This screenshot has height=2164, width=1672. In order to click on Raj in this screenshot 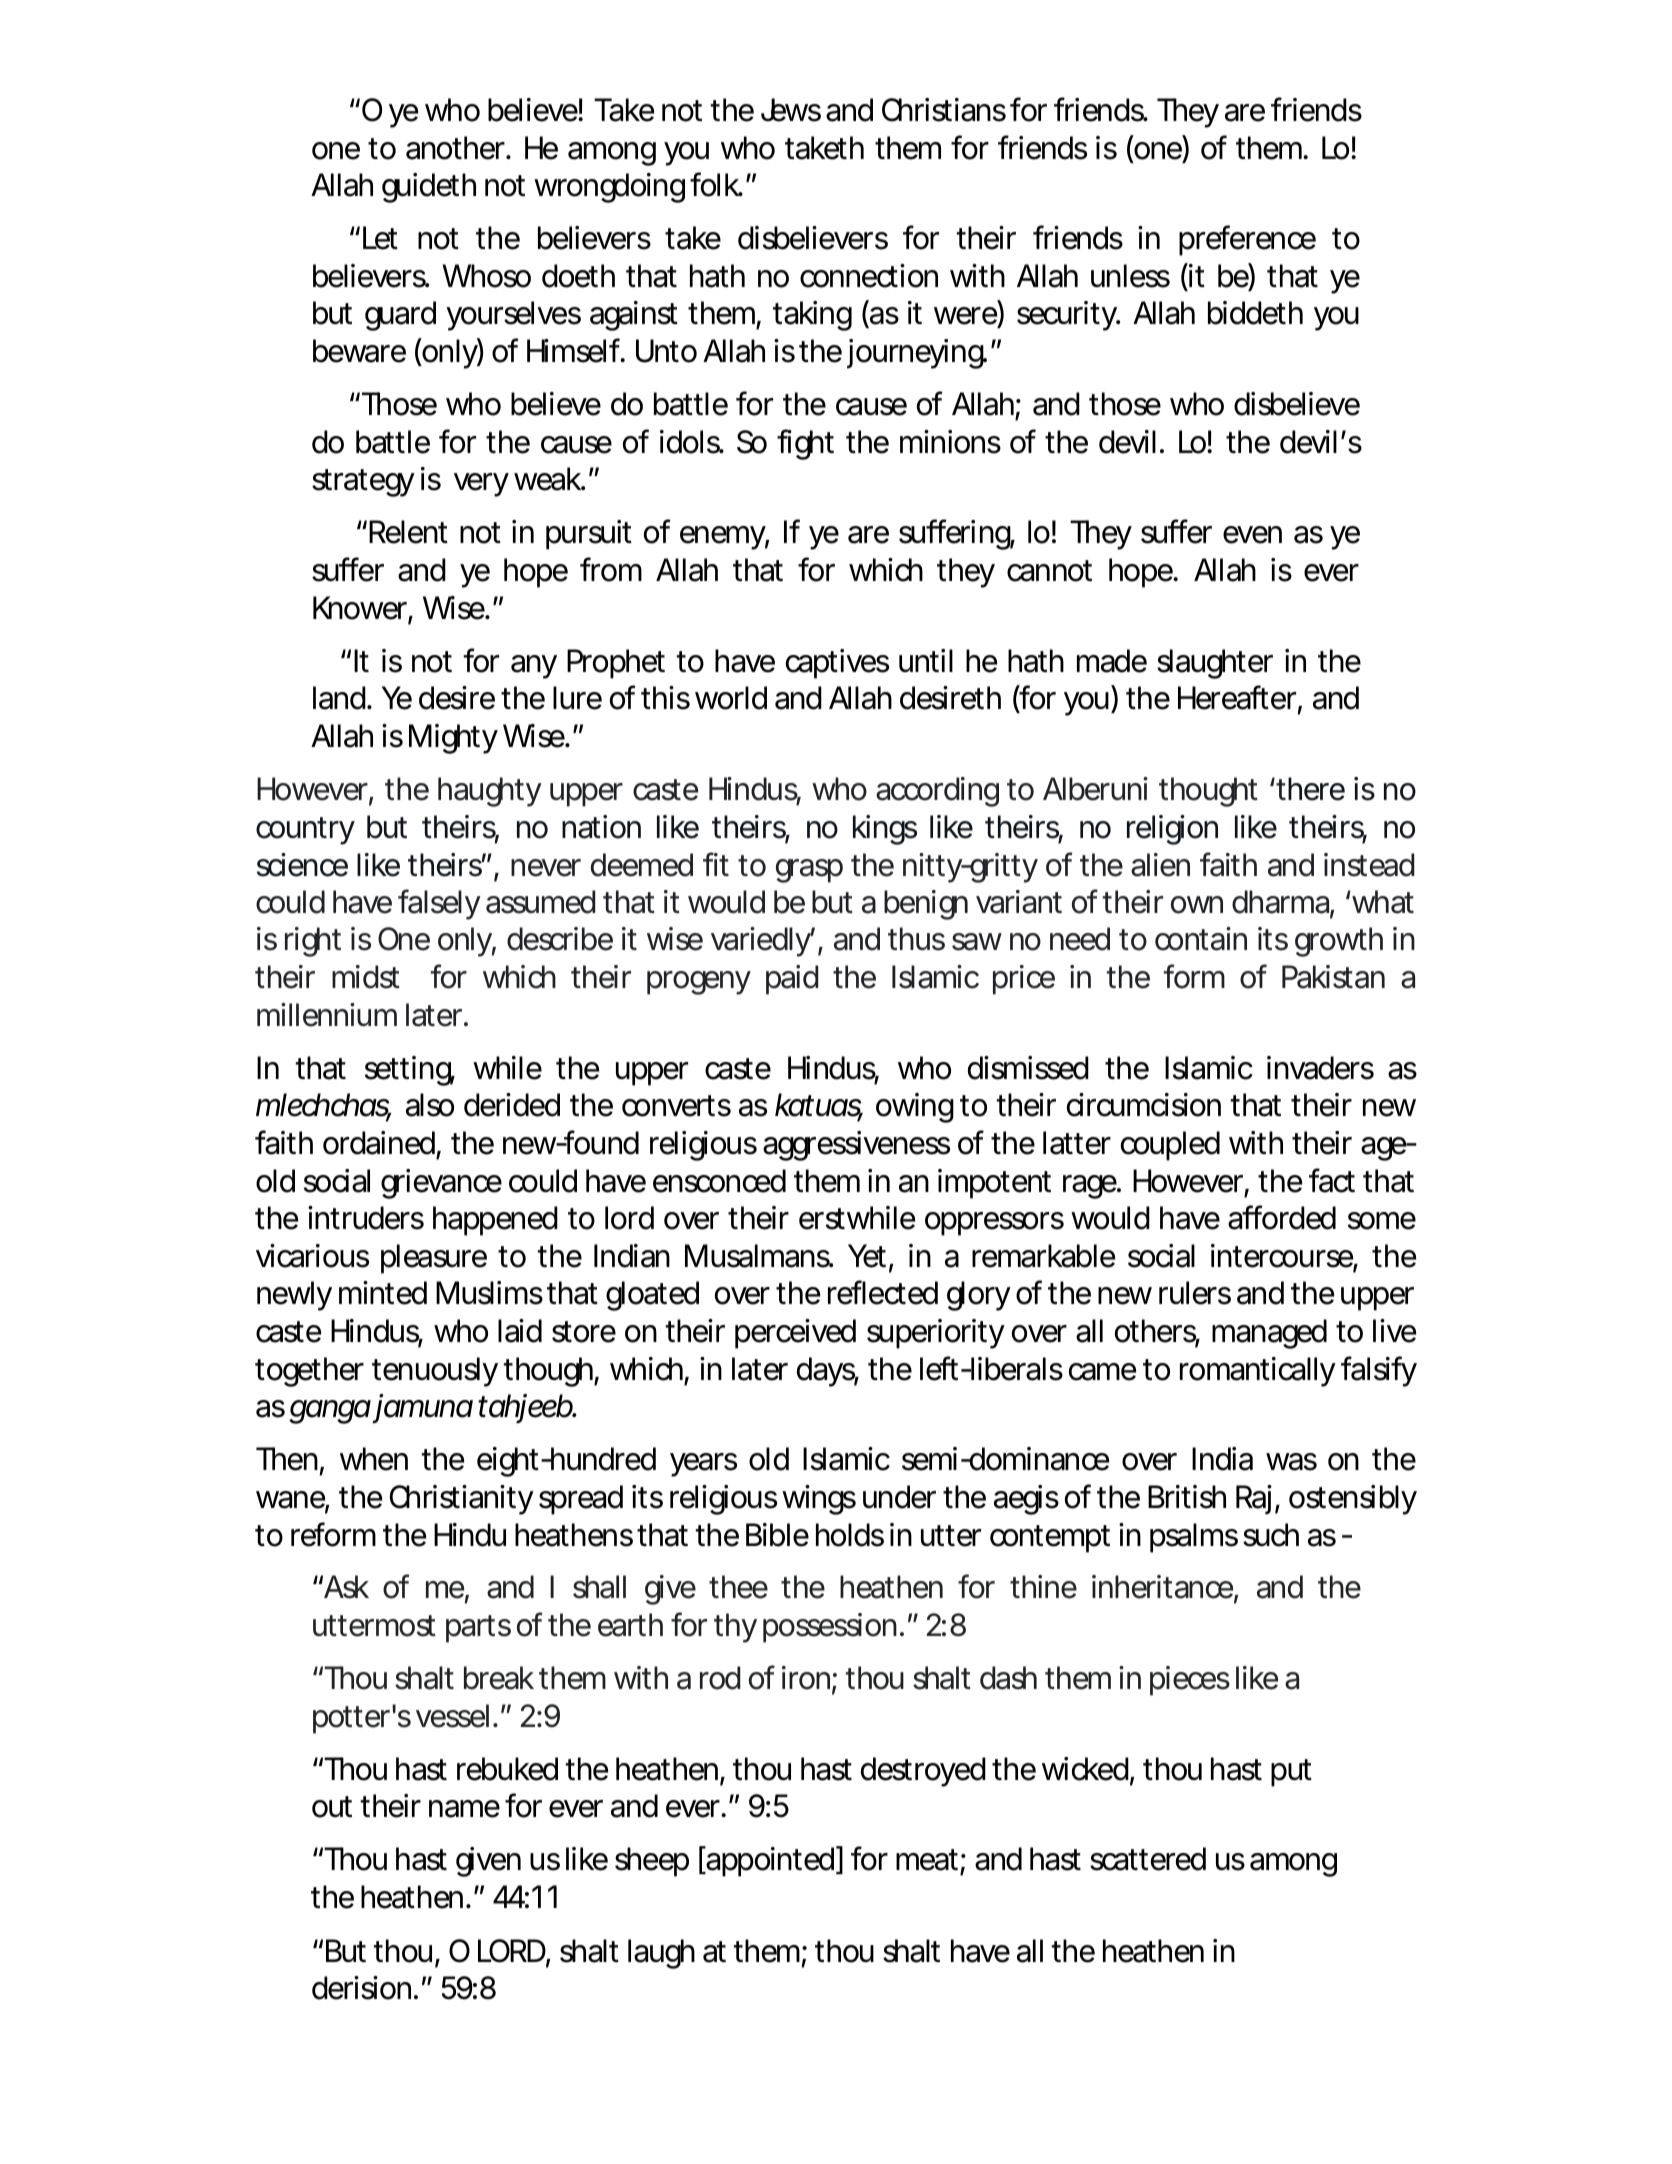, I will do `click(1254, 1500)`.
